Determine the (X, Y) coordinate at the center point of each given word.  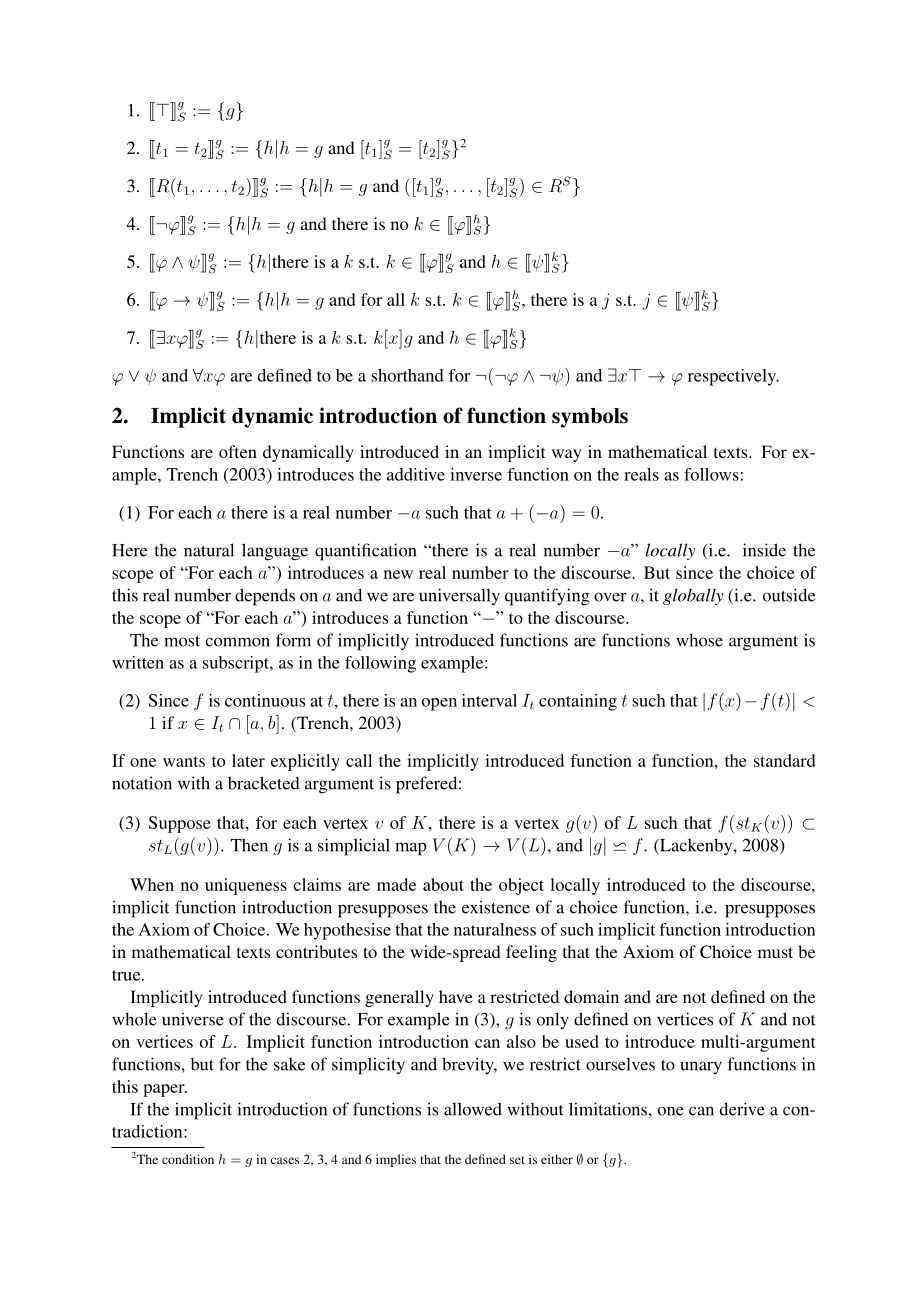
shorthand (407, 375)
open (439, 704)
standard (785, 760)
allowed (473, 1109)
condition (188, 1159)
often (238, 451)
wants (184, 761)
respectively (733, 377)
